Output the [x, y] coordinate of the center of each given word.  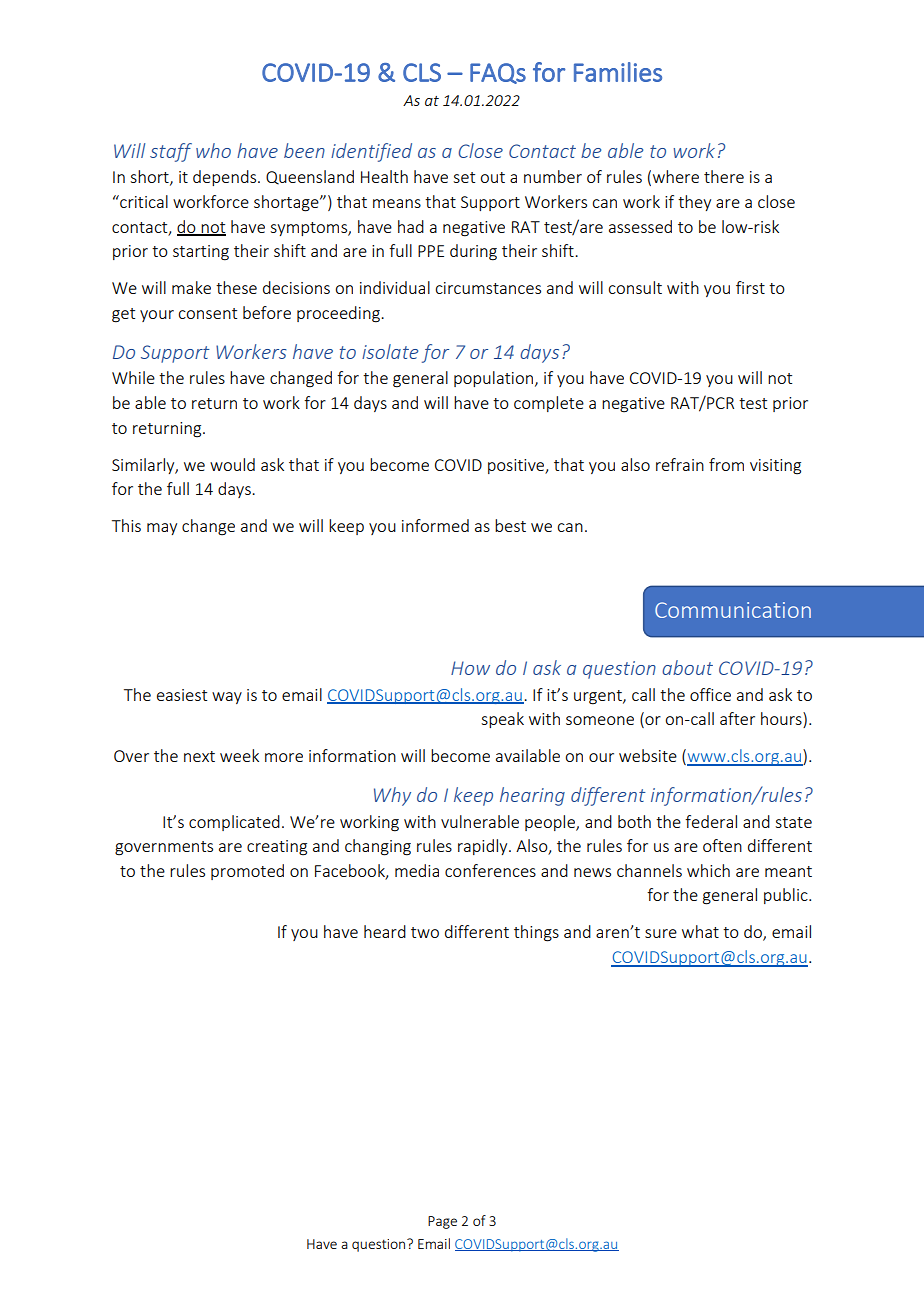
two [425, 932]
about [687, 667]
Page [442, 1222]
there [724, 176]
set [464, 177]
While [133, 377]
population [493, 379]
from [726, 464]
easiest [182, 695]
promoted [247, 872]
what [700, 931]
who [213, 150]
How [470, 668]
